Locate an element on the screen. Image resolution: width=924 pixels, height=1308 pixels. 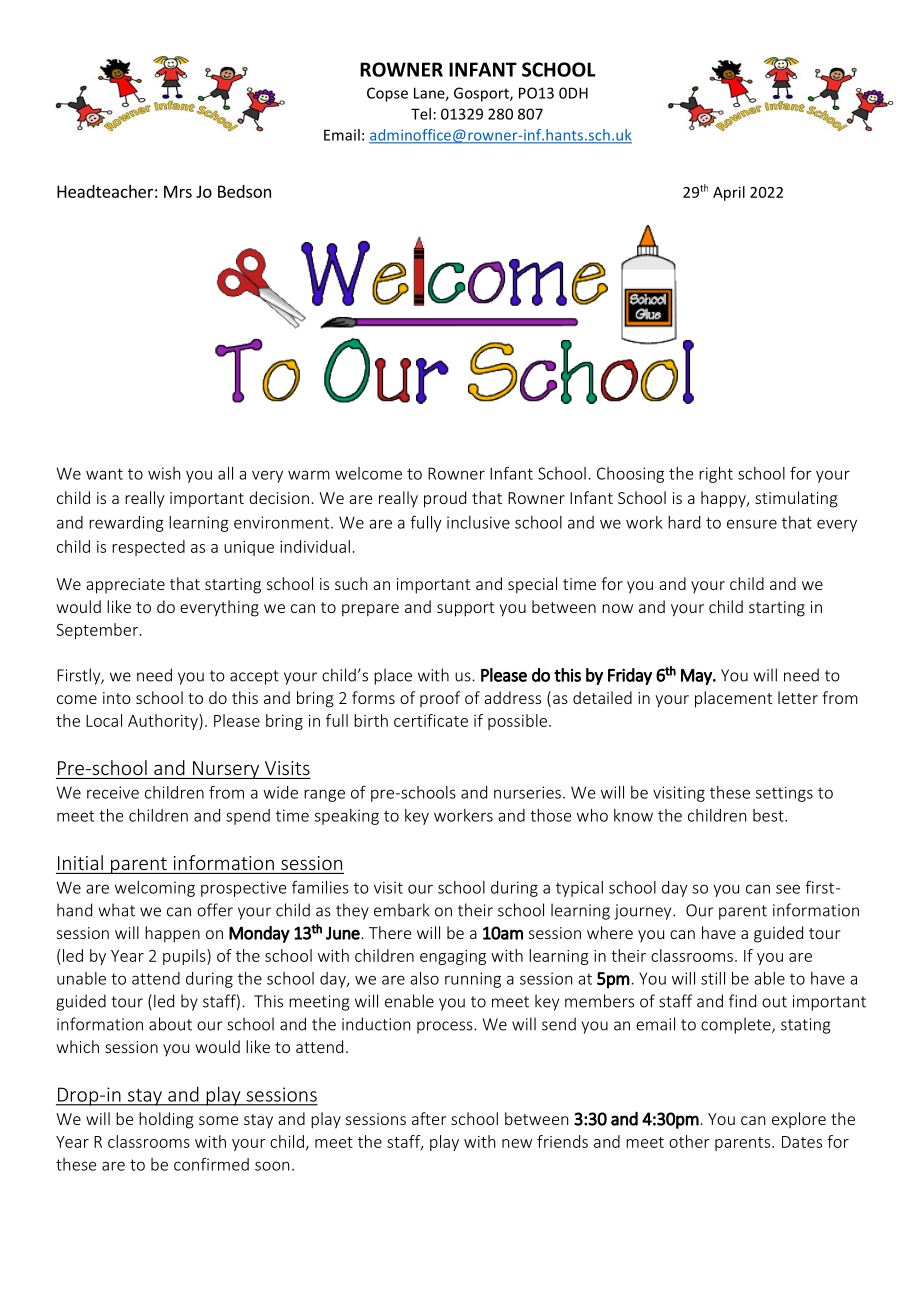
holding is located at coordinates (166, 1120).
